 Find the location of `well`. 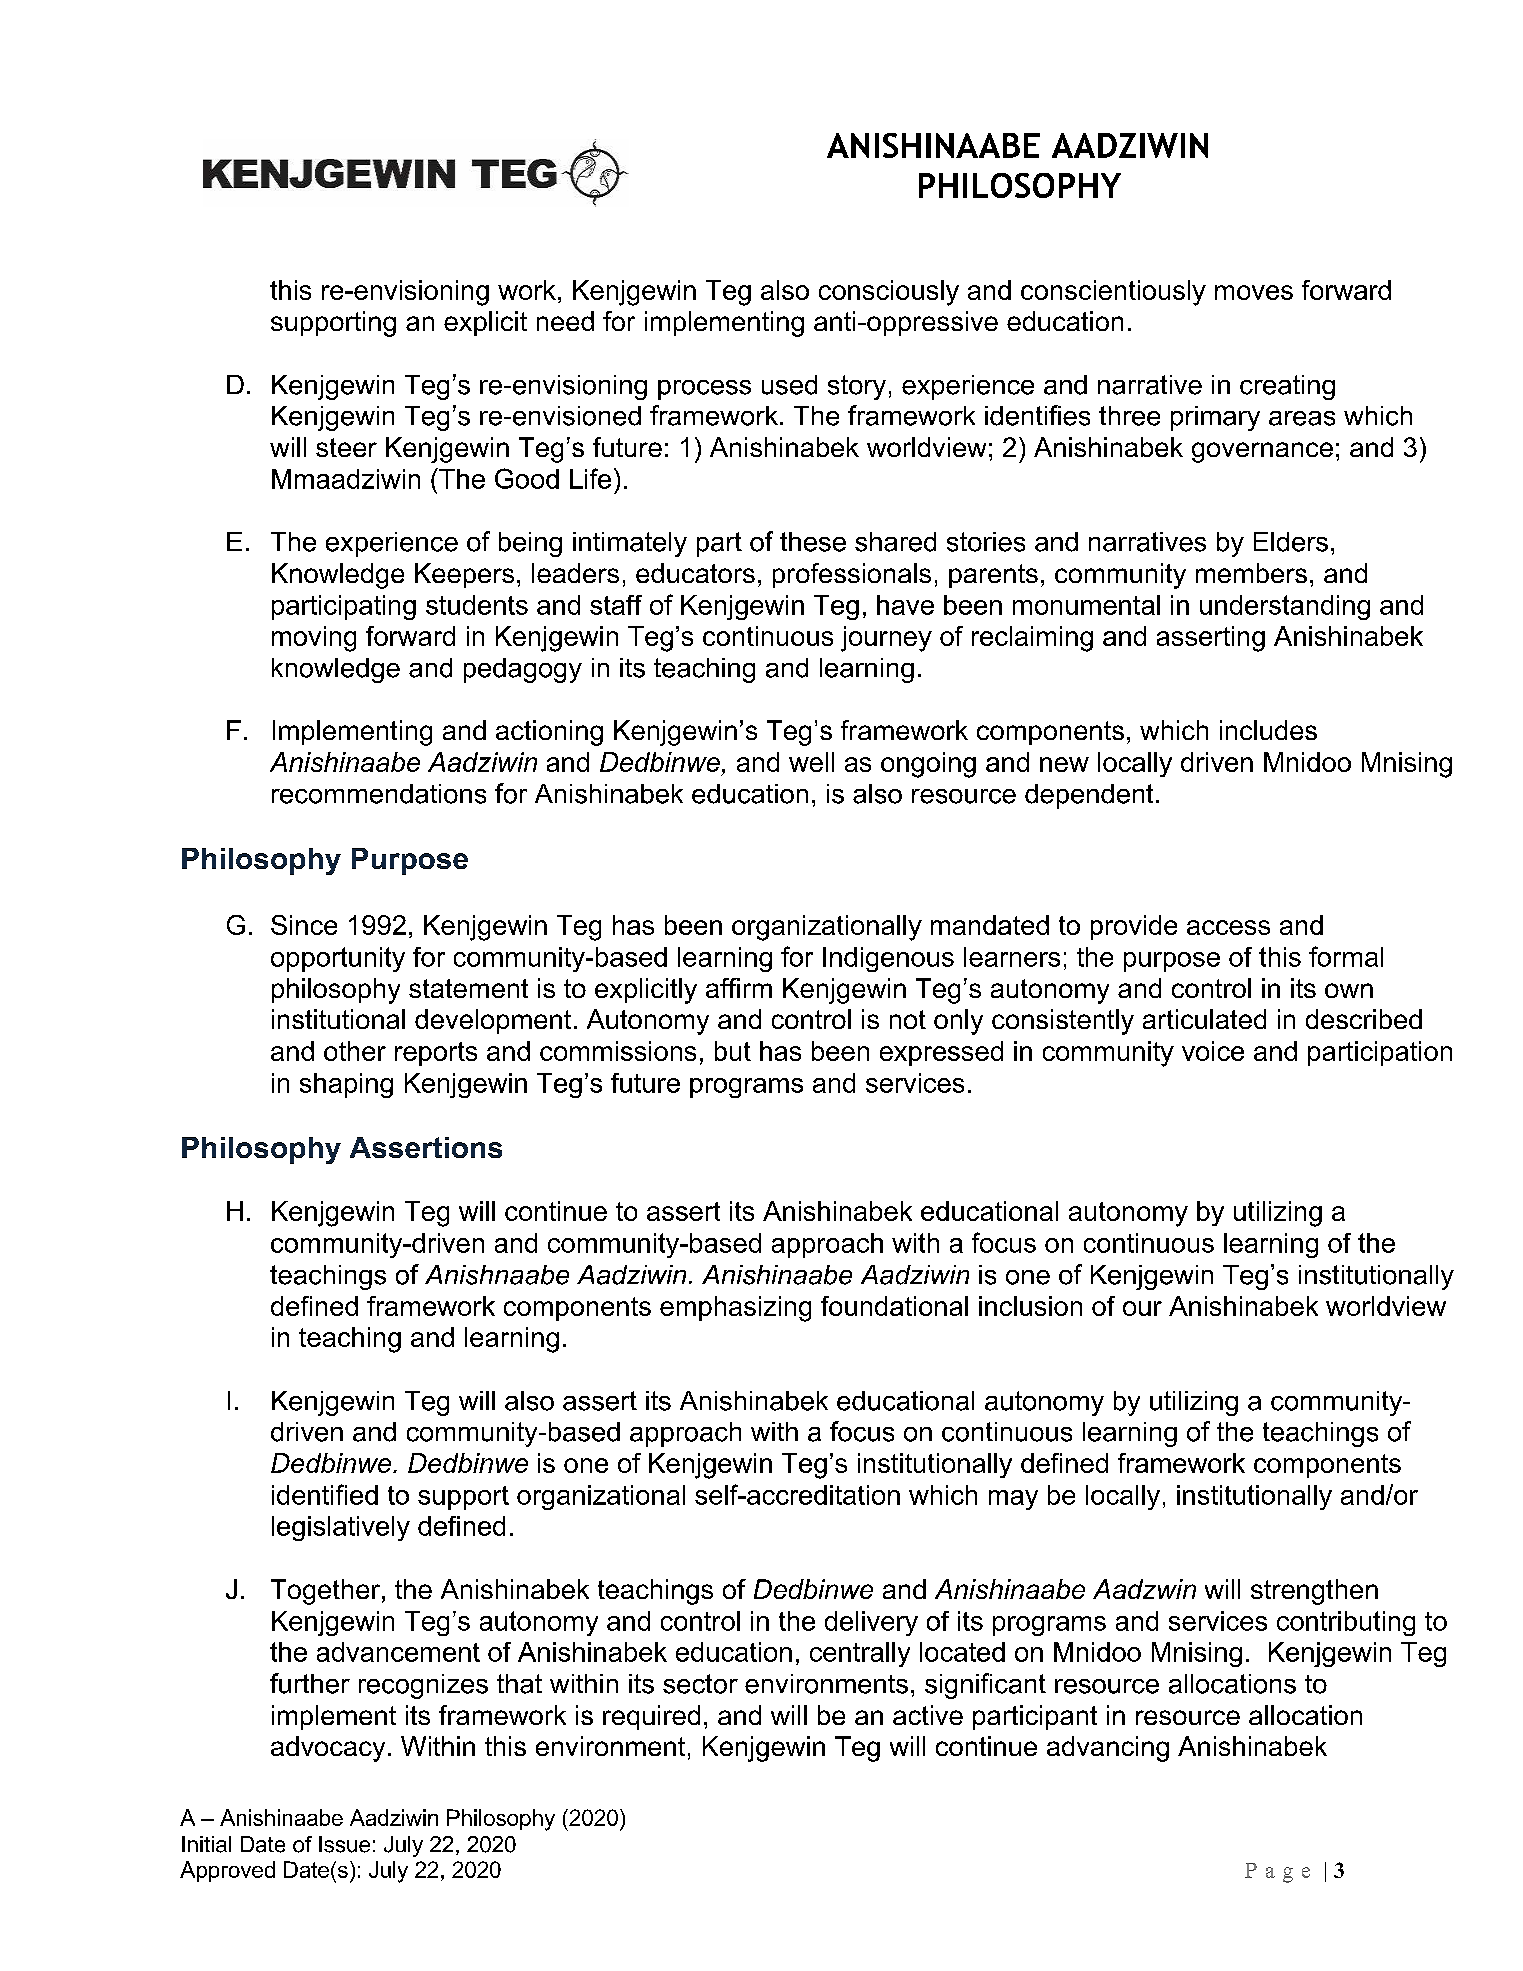

well is located at coordinates (811, 762).
